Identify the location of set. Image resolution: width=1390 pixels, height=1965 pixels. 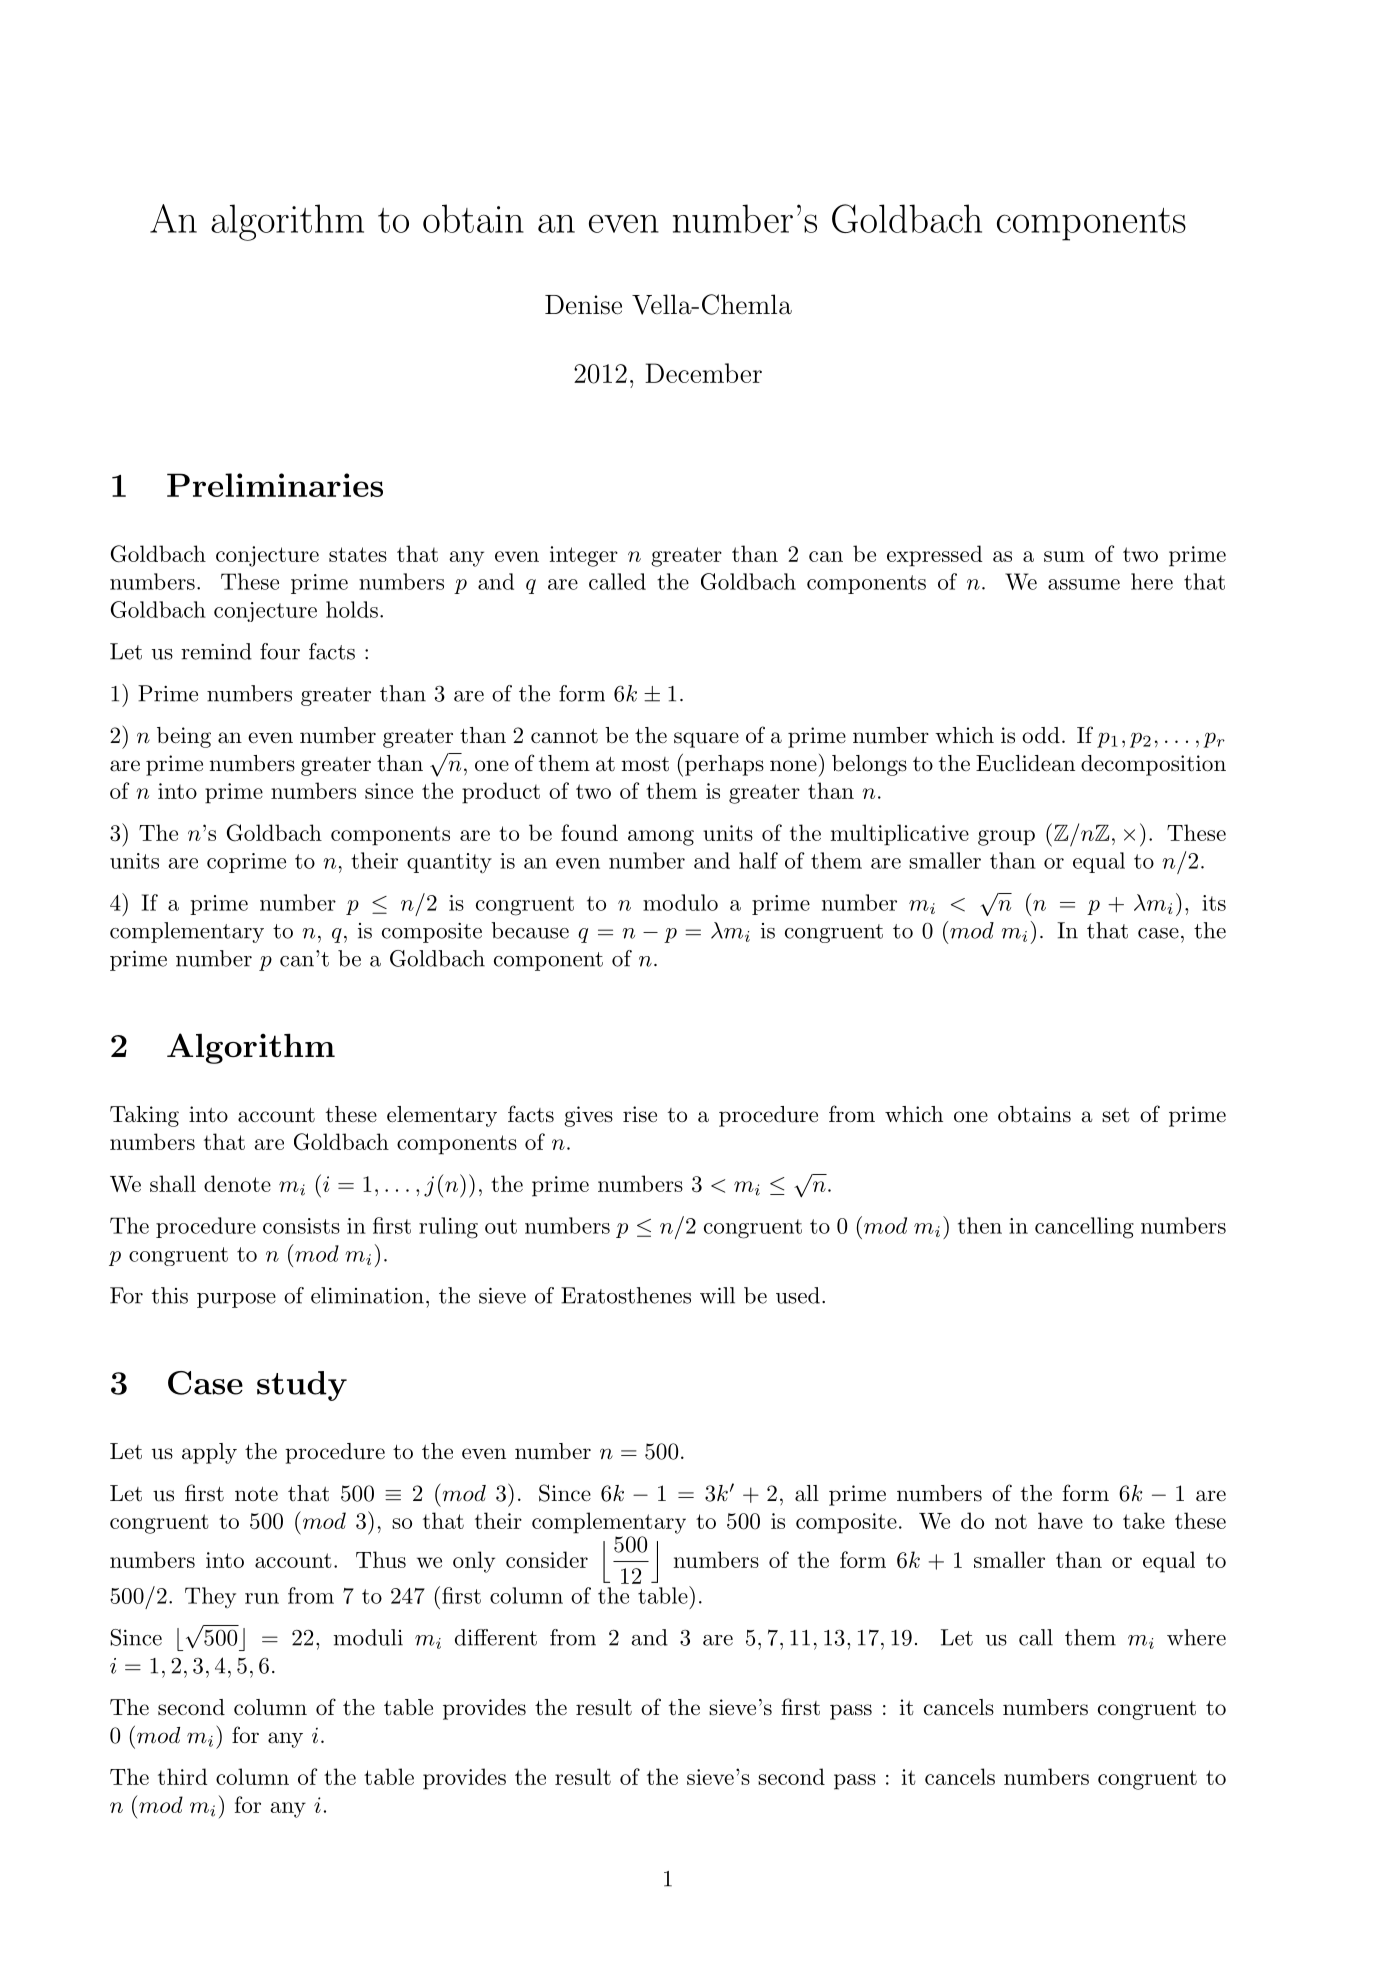
(1116, 1115).
